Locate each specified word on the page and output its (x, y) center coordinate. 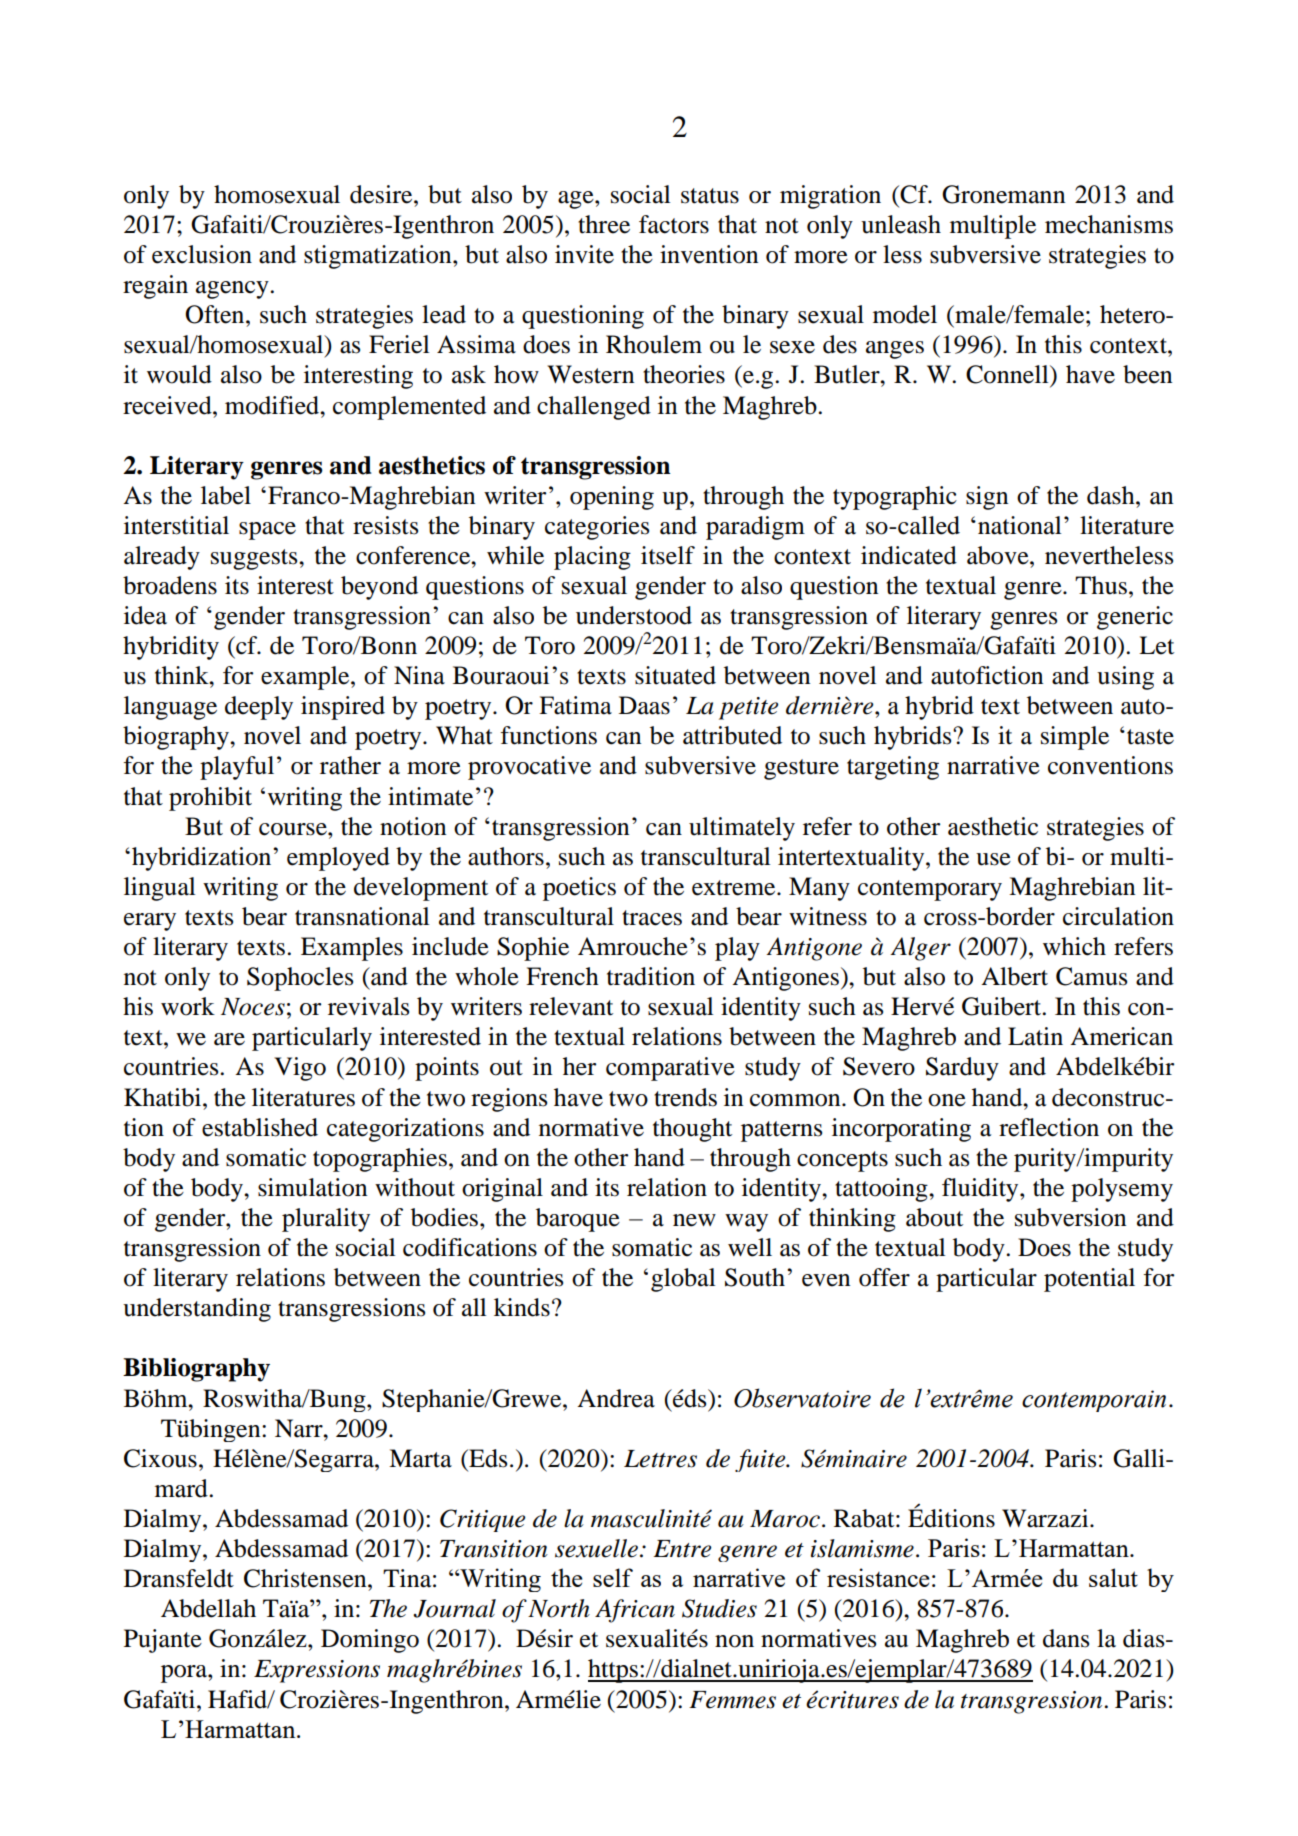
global (683, 1280)
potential (1089, 1280)
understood (634, 615)
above (999, 555)
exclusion (202, 254)
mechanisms (1109, 224)
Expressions (317, 1671)
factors (674, 224)
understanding (197, 1310)
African (635, 1611)
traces (652, 918)
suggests (255, 559)
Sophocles (300, 979)
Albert (1014, 976)
